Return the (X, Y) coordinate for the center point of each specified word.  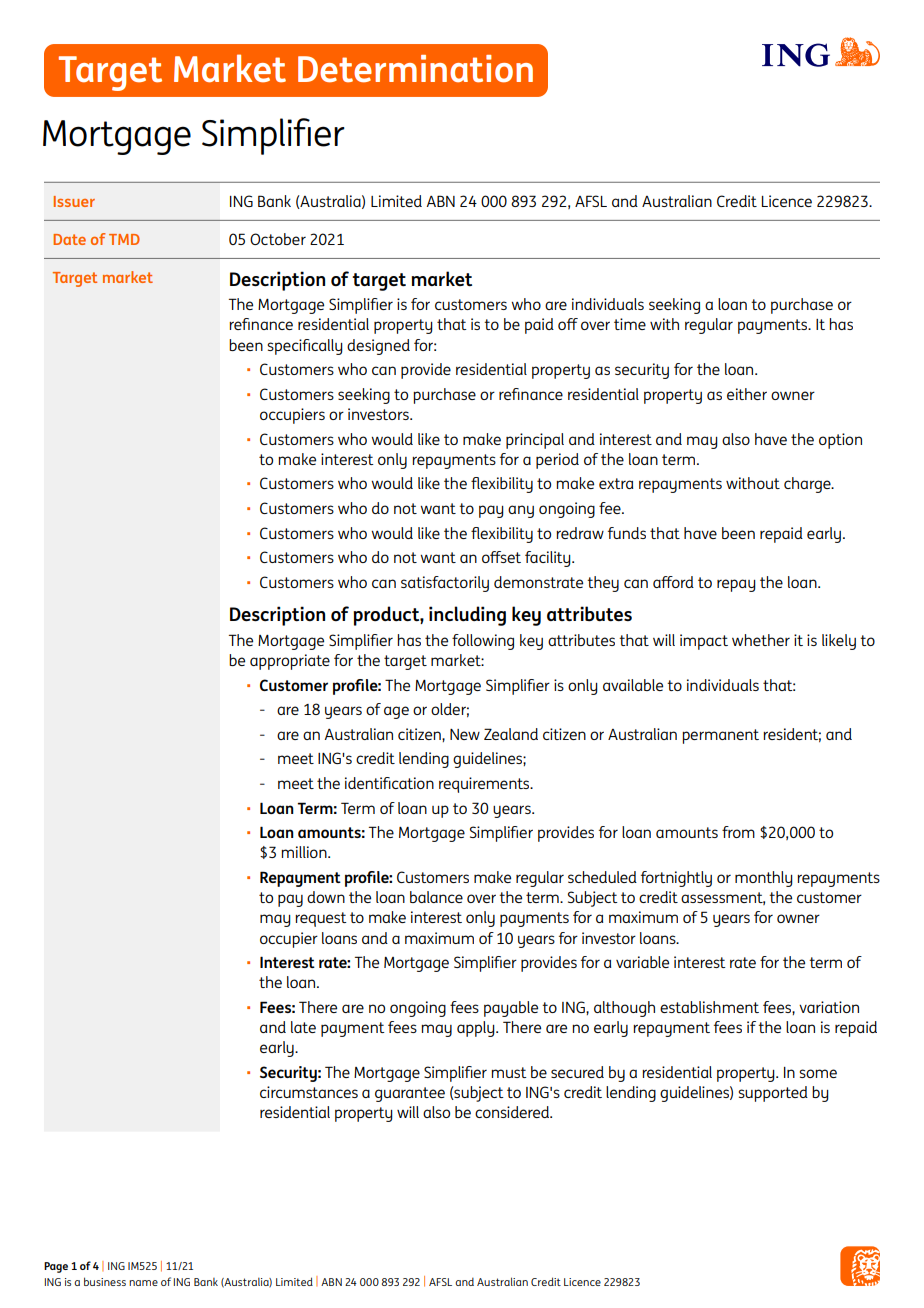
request (321, 919)
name (143, 1283)
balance (436, 897)
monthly (764, 879)
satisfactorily (445, 584)
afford (673, 582)
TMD (124, 239)
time (630, 324)
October (278, 239)
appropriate (290, 662)
